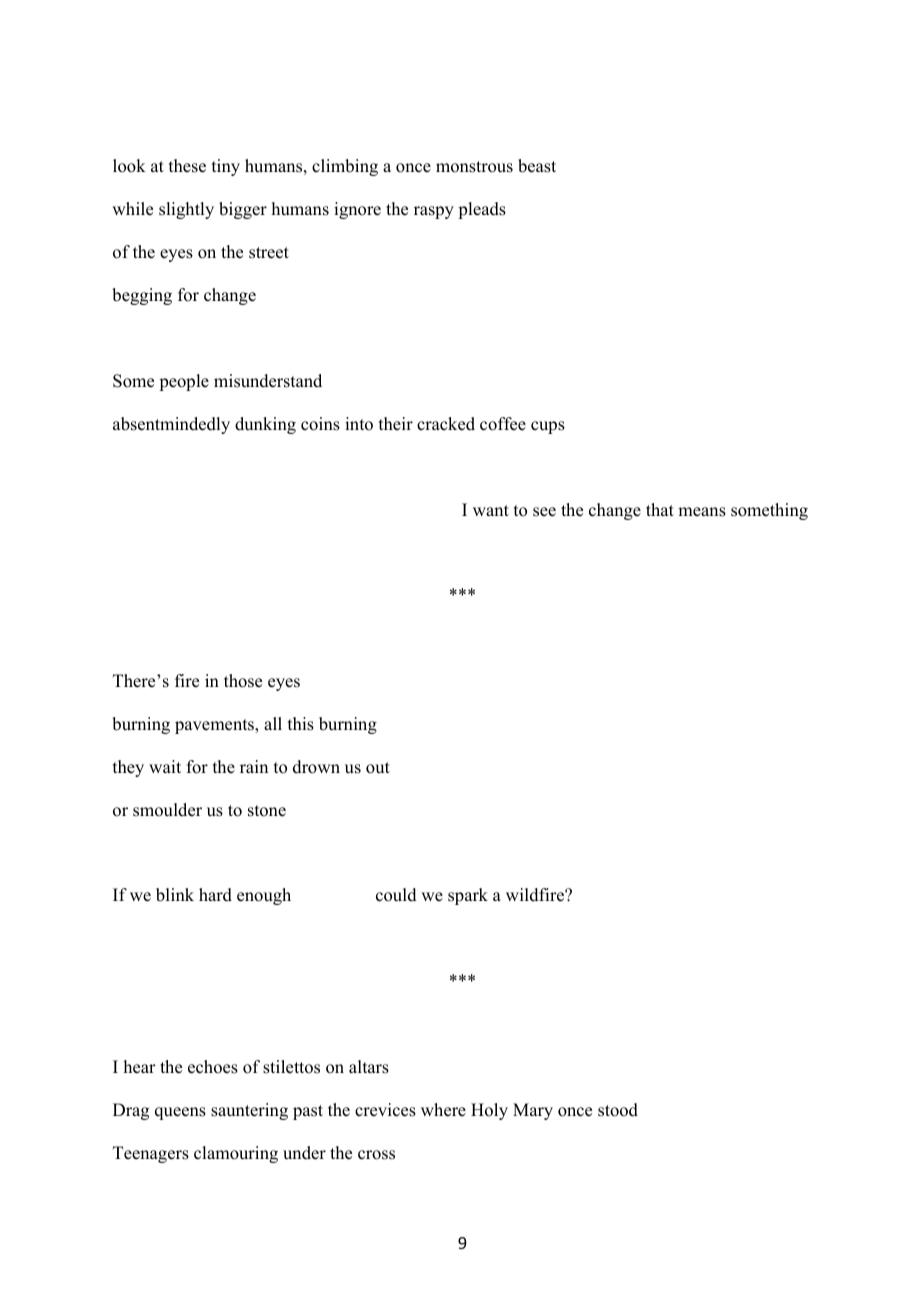 Image resolution: width=924 pixels, height=1308 pixels. Describe the element at coordinates (186, 210) in the screenshot. I see `slightly` at that location.
